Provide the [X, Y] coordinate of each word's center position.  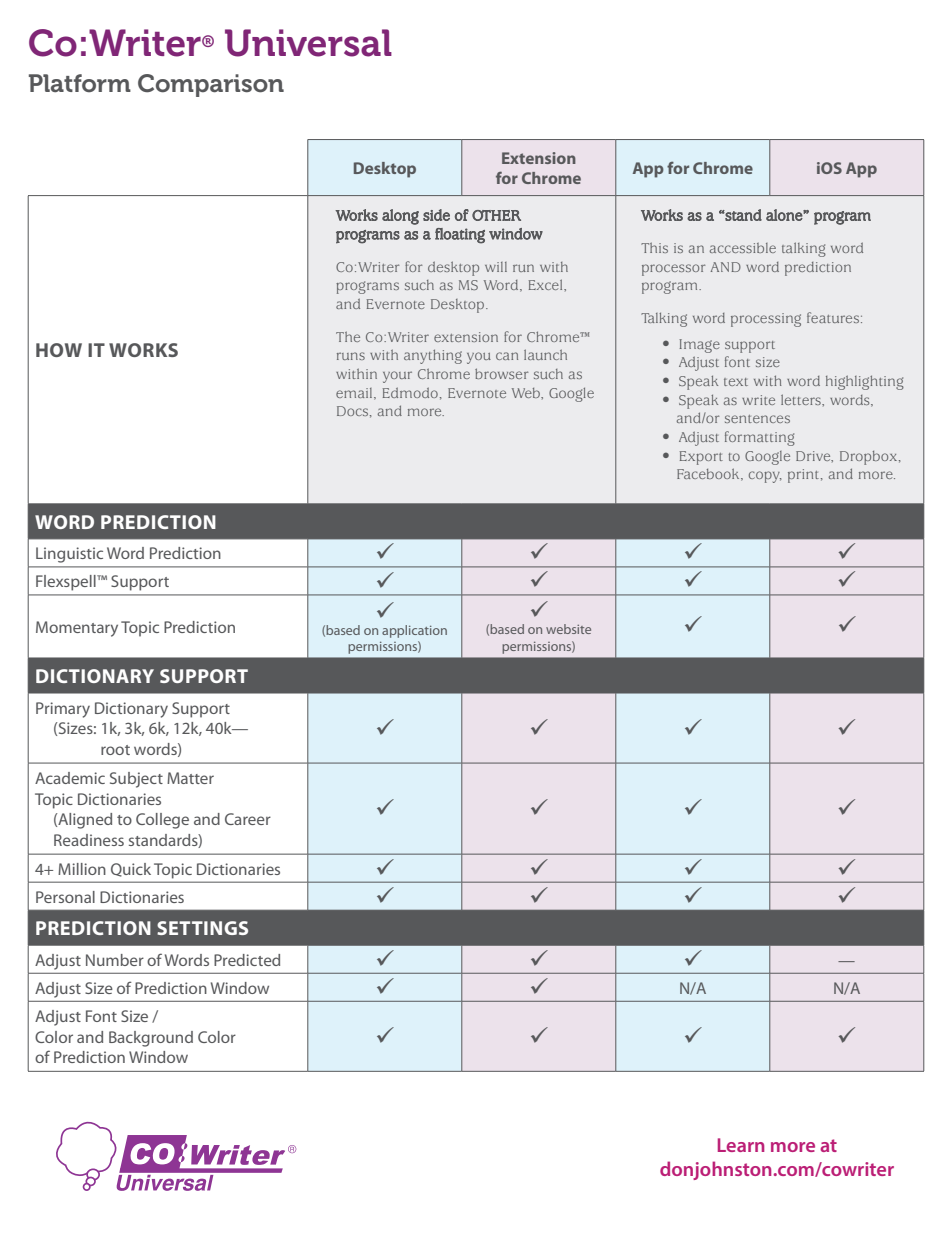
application [414, 631]
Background [151, 1039]
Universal [308, 43]
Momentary [77, 629]
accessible [743, 248]
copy [765, 477]
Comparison [211, 85]
